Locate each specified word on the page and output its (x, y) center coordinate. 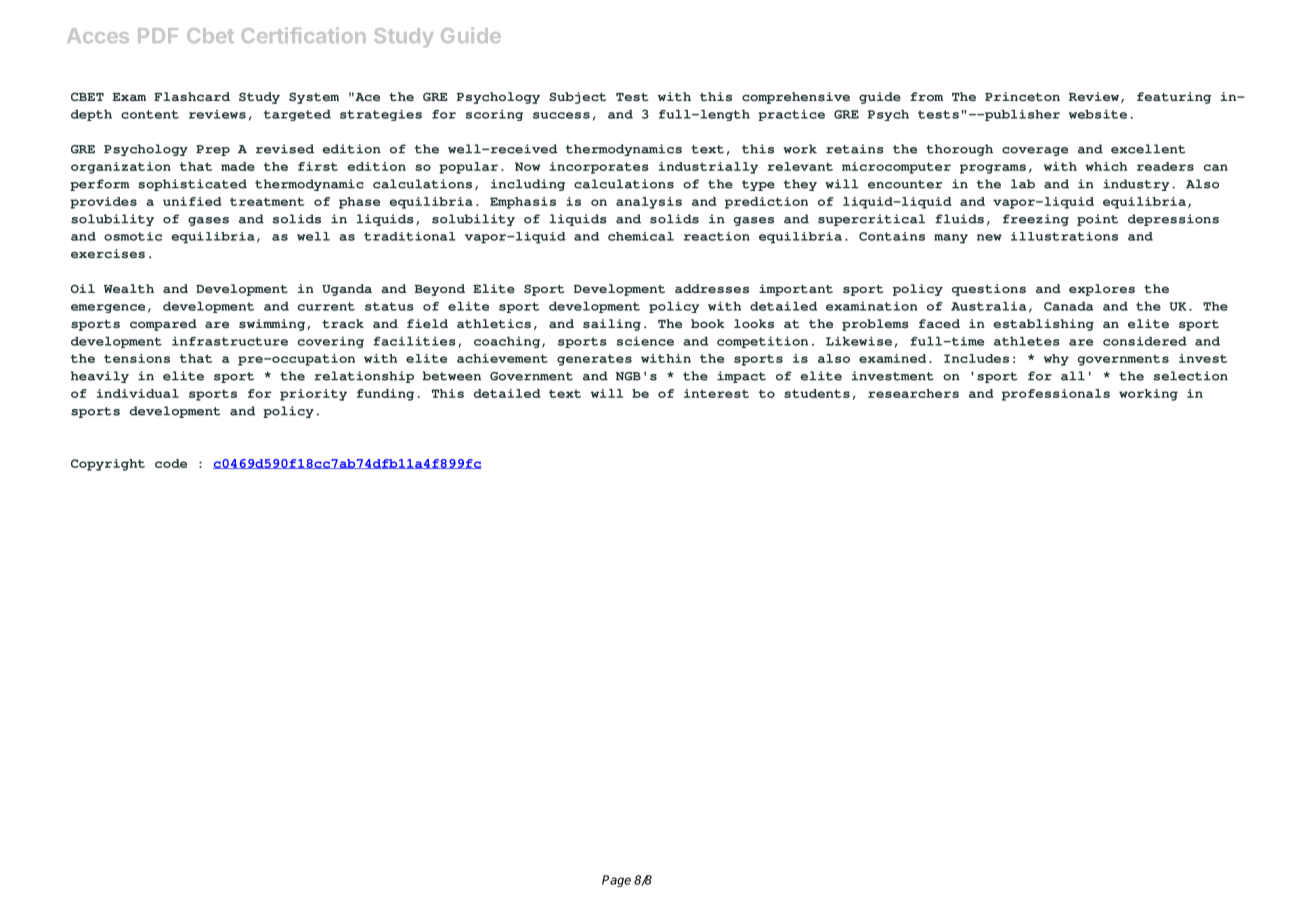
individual (138, 393)
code (171, 463)
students (817, 393)
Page (616, 881)
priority (313, 395)
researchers (913, 393)
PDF (158, 35)
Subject (577, 98)
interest (716, 393)
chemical (641, 236)
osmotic (133, 236)
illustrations (1064, 236)
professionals (1056, 395)
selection (1191, 376)
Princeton (1022, 96)
